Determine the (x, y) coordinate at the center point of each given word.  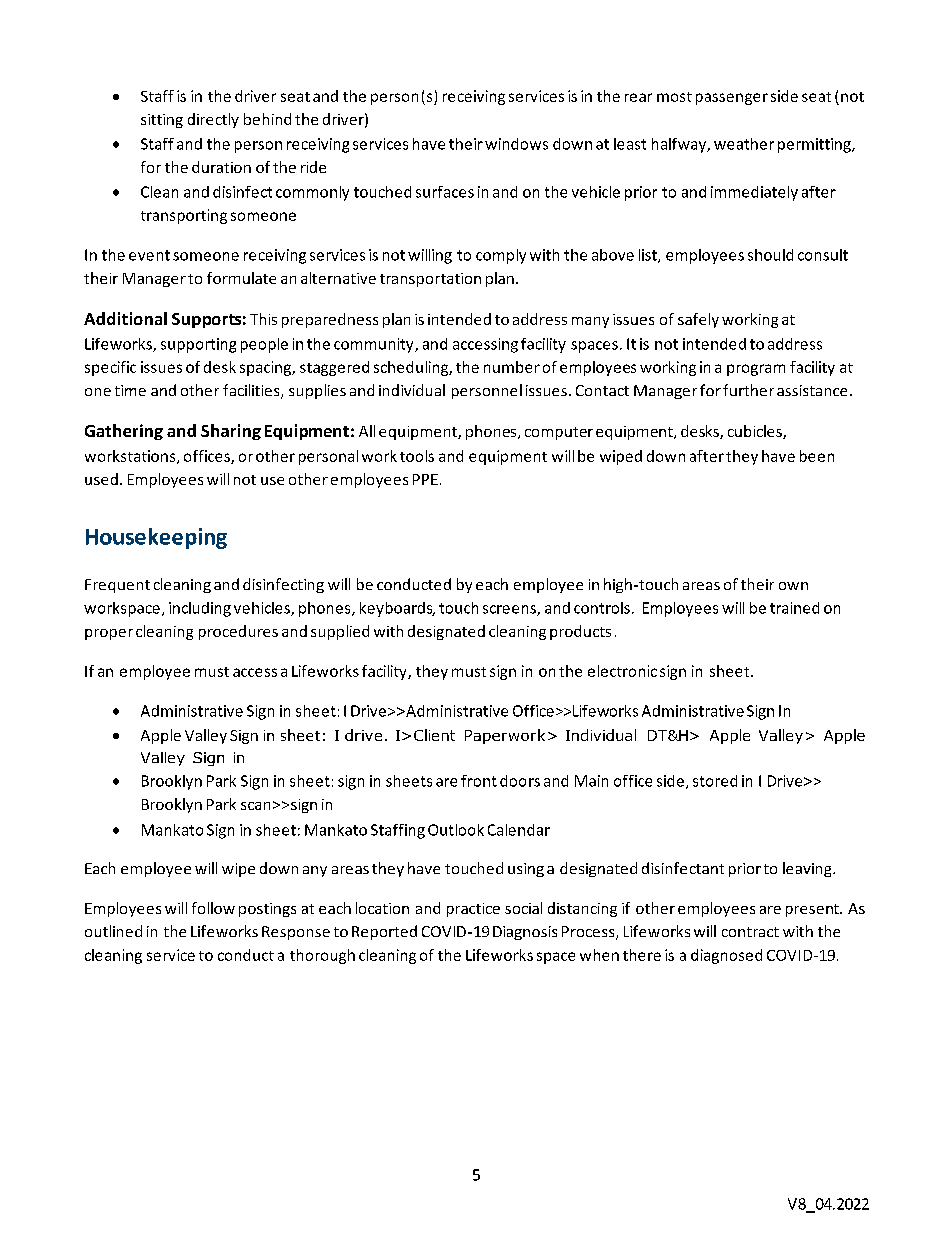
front (479, 781)
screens (510, 610)
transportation (430, 280)
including (200, 609)
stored (715, 781)
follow (213, 908)
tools (417, 456)
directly (213, 120)
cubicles (756, 432)
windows (516, 144)
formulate (241, 278)
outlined (113, 931)
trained (794, 608)
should (770, 255)
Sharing (231, 432)
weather (744, 144)
